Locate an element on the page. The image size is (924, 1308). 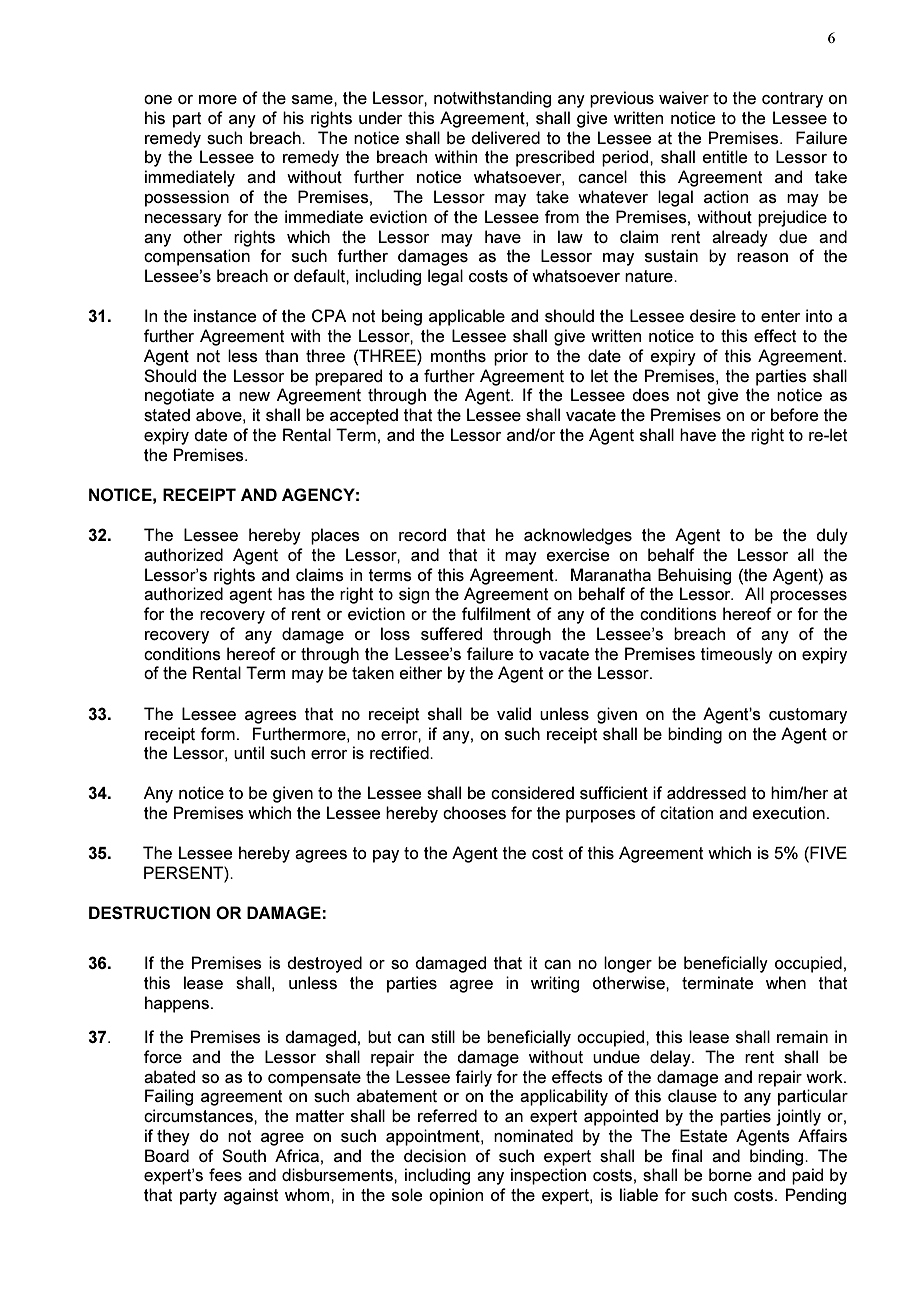
delivered is located at coordinates (505, 137).
